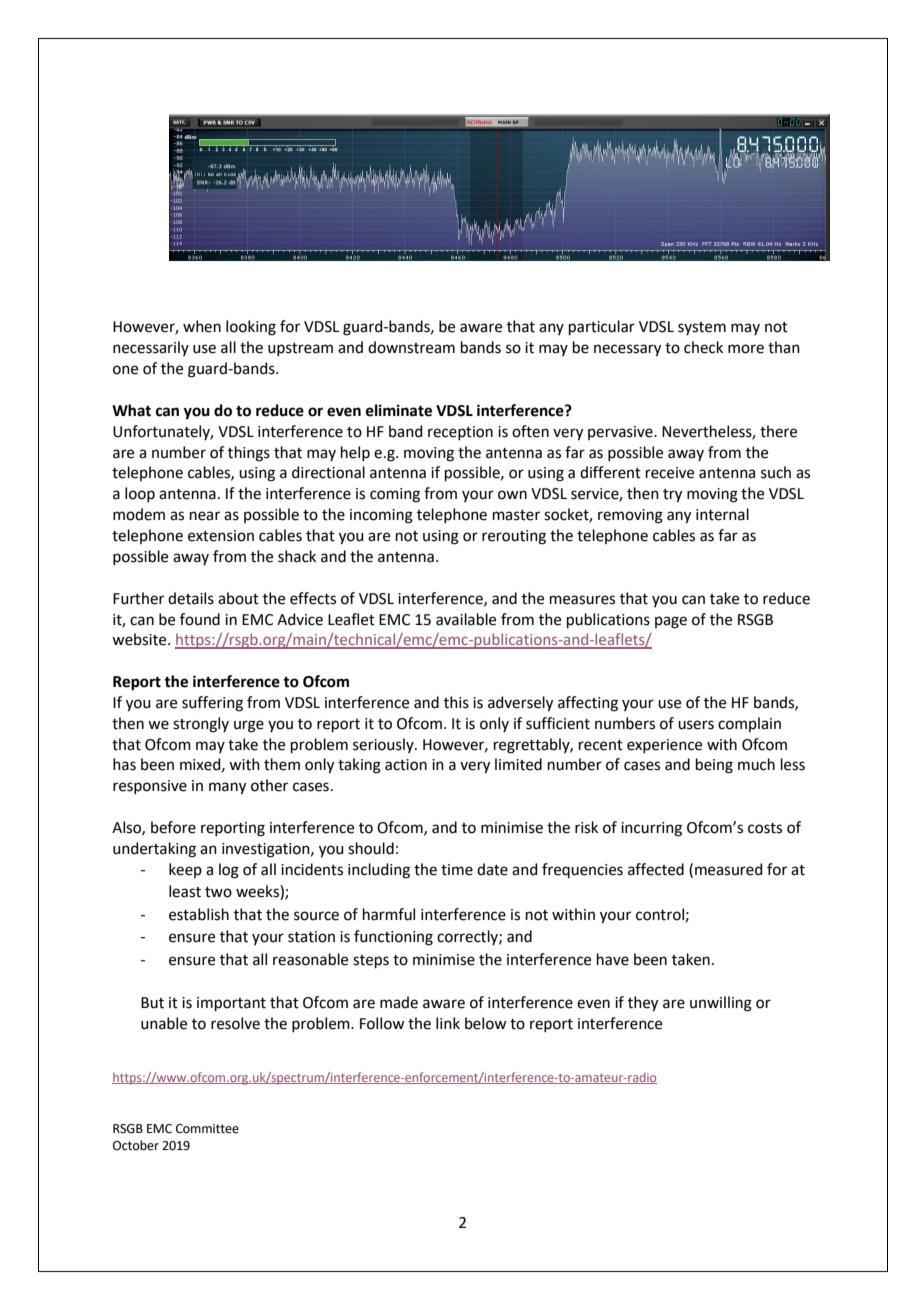 This screenshot has width=924, height=1308. I want to click on when, so click(202, 326).
